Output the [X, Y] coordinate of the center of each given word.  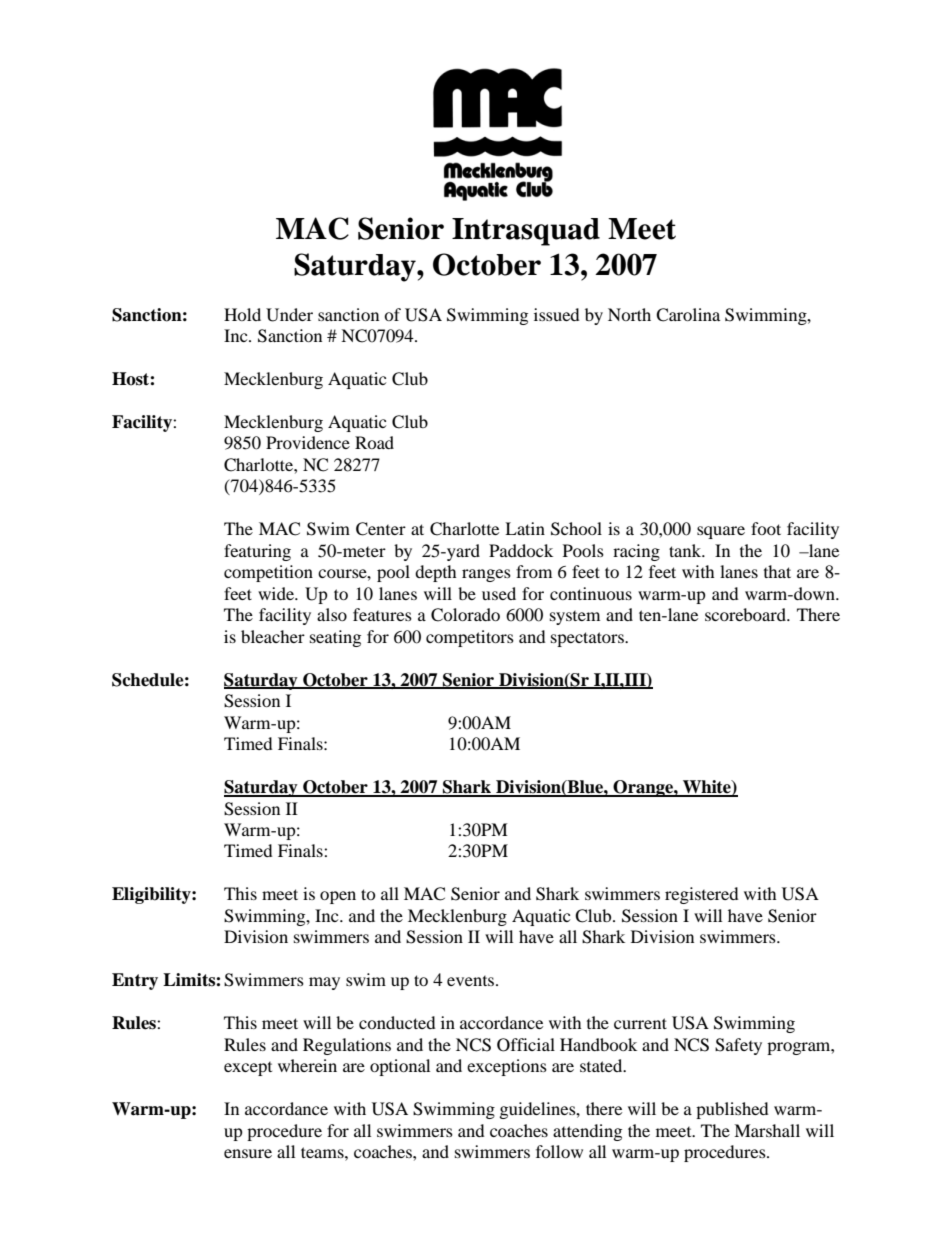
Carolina [688, 315]
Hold [242, 314]
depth [436, 573]
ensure [248, 1153]
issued [557, 314]
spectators [589, 639]
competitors [470, 638]
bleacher [273, 636]
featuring [257, 552]
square [721, 532]
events [472, 981]
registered [702, 895]
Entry [135, 981]
